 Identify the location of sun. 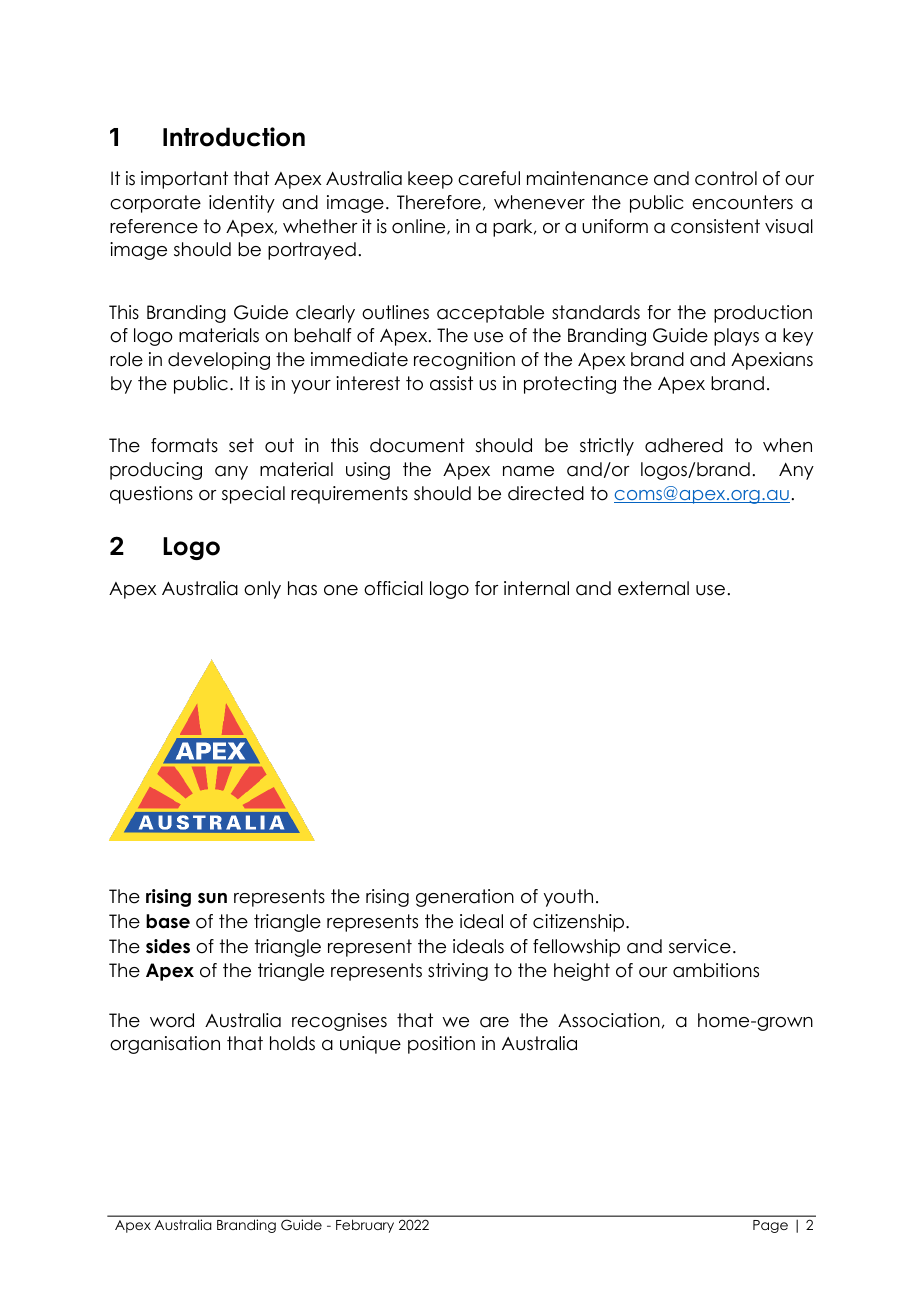
(212, 898).
